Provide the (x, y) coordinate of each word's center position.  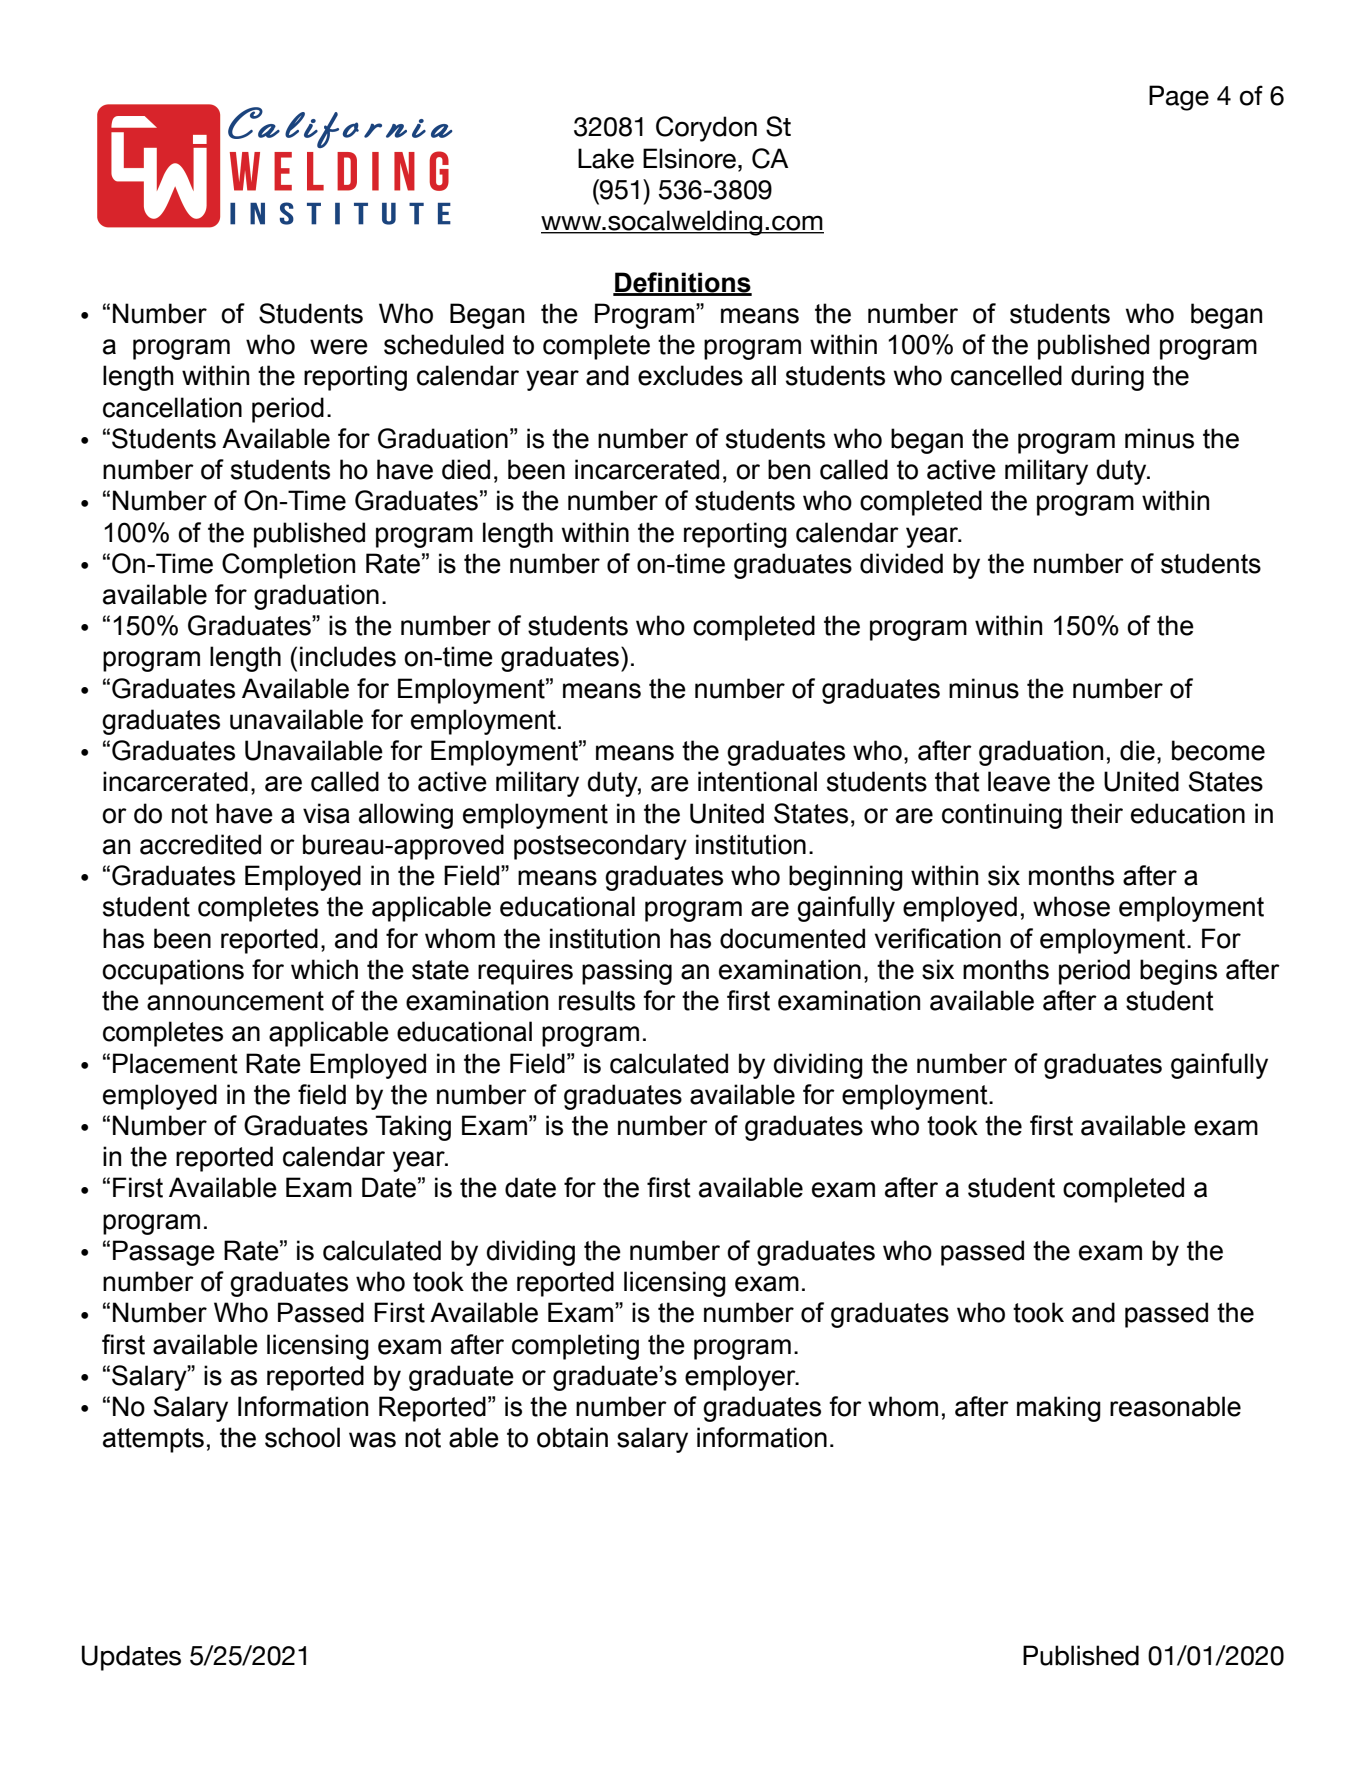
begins (1178, 972)
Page (1179, 98)
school (302, 1437)
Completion (288, 566)
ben (789, 469)
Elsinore (689, 158)
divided (901, 563)
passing (627, 972)
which (324, 969)
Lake (606, 158)
